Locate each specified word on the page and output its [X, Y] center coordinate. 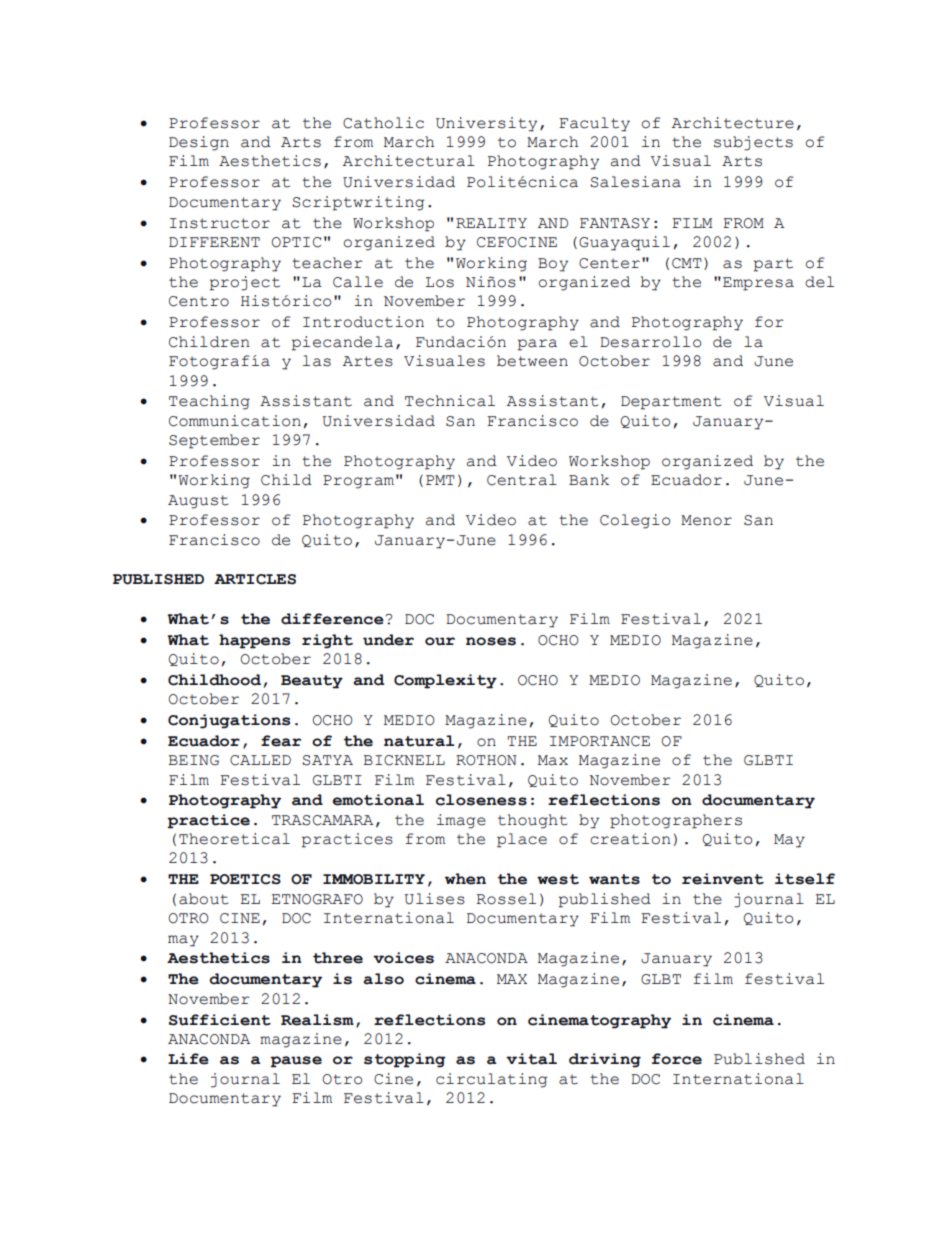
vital [531, 1059]
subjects [753, 143]
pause [296, 1062]
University [486, 124]
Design [199, 143]
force [677, 1059]
